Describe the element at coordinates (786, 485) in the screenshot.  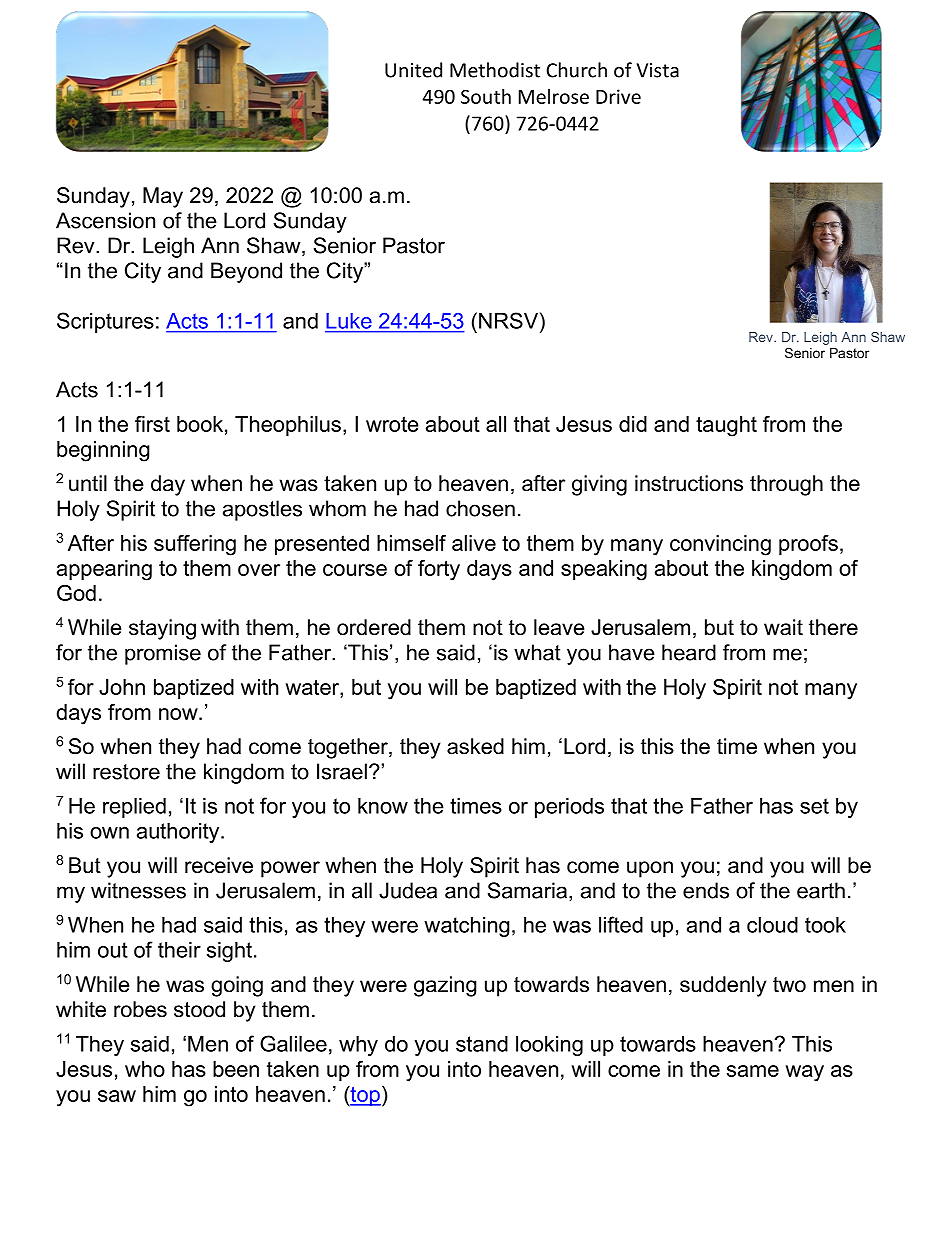
I see `through` at that location.
